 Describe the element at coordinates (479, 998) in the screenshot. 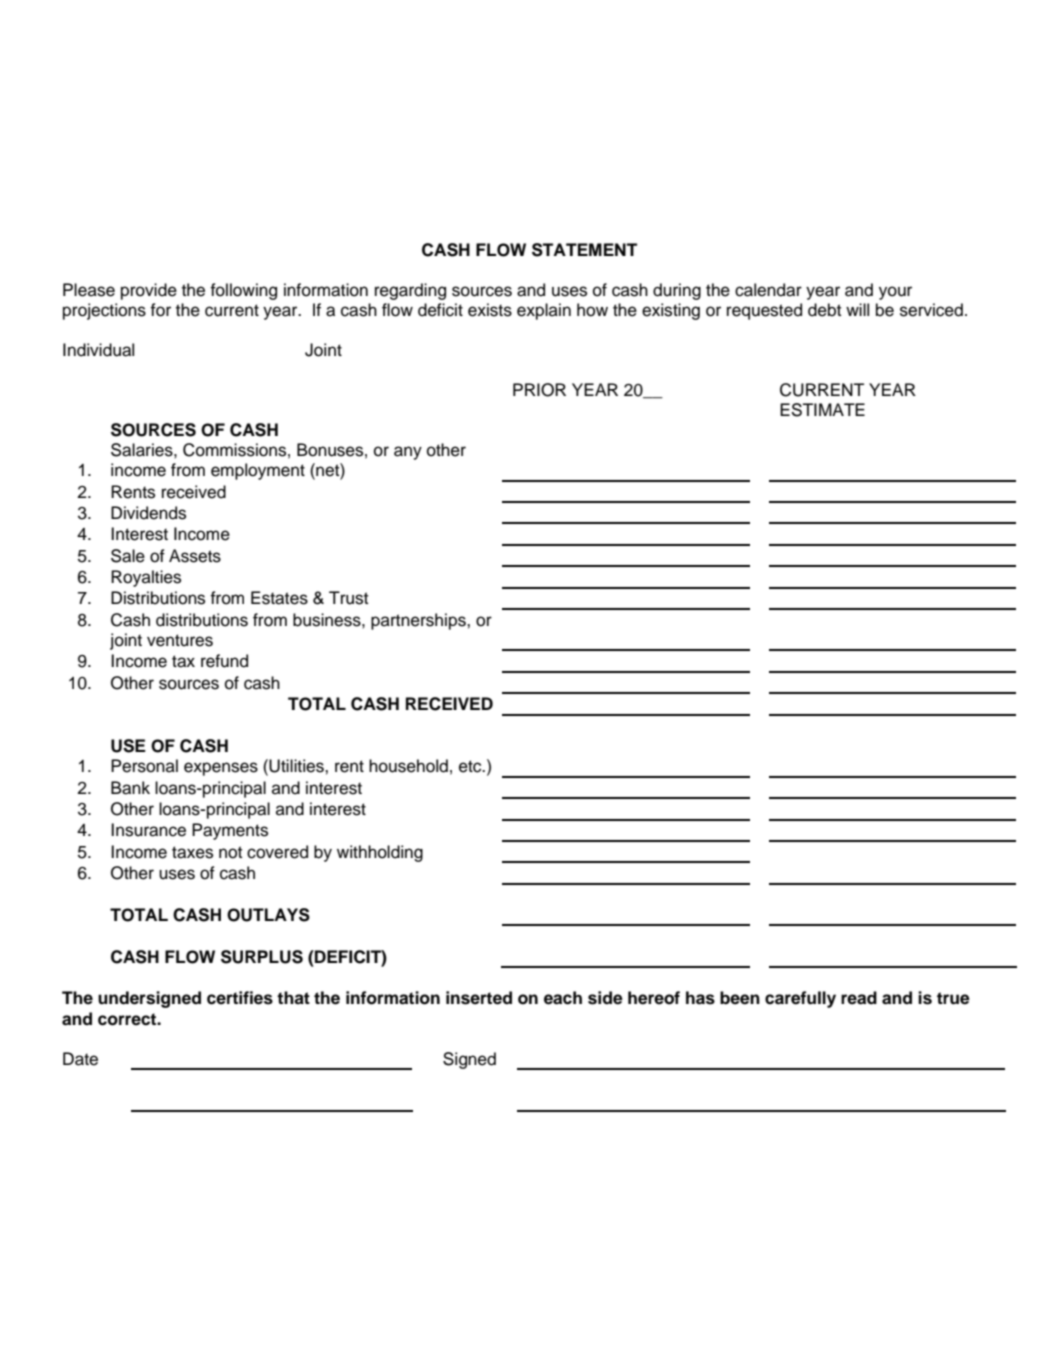

I see `inserted` at that location.
